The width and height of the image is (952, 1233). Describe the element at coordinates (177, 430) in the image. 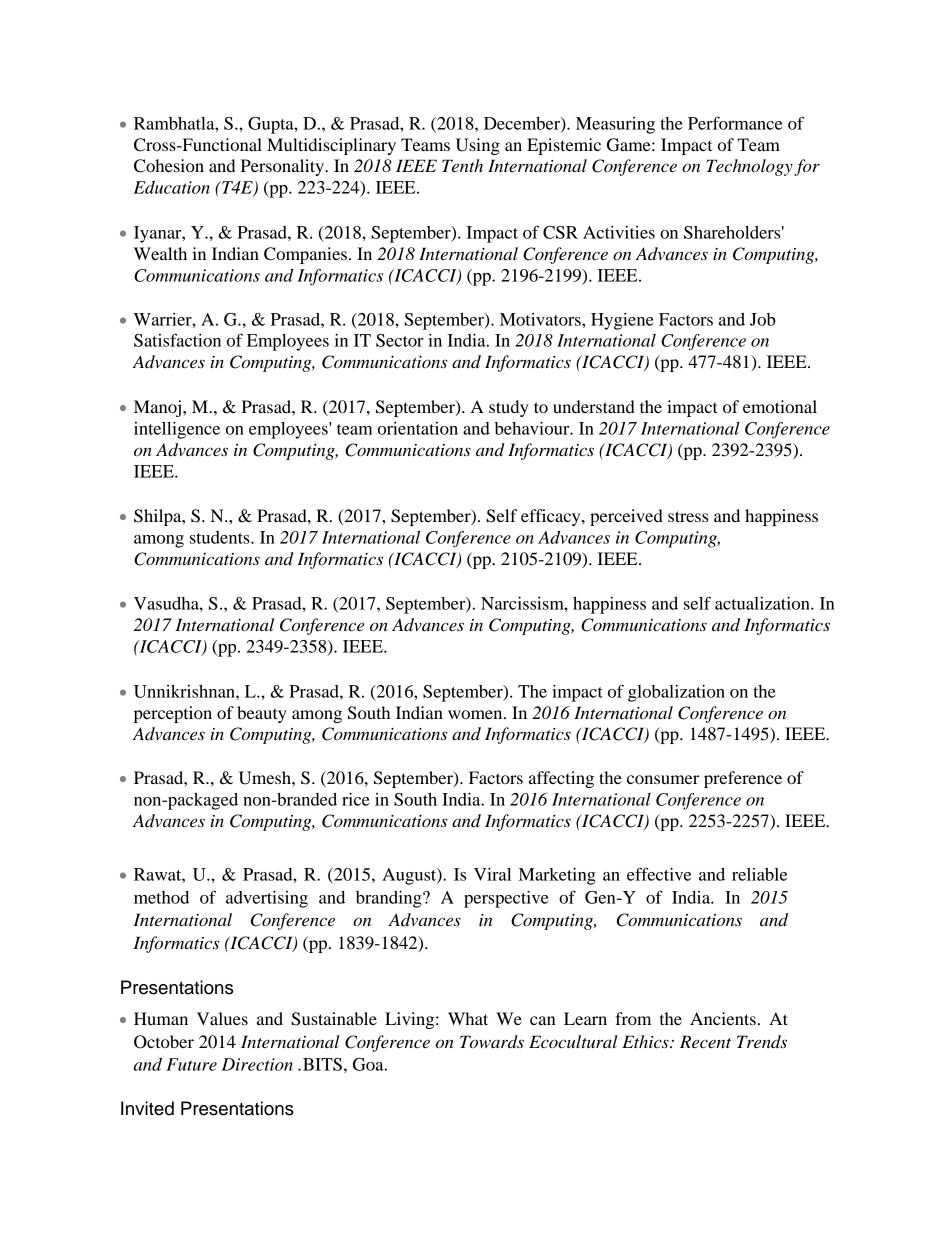

I see `intelligence` at that location.
